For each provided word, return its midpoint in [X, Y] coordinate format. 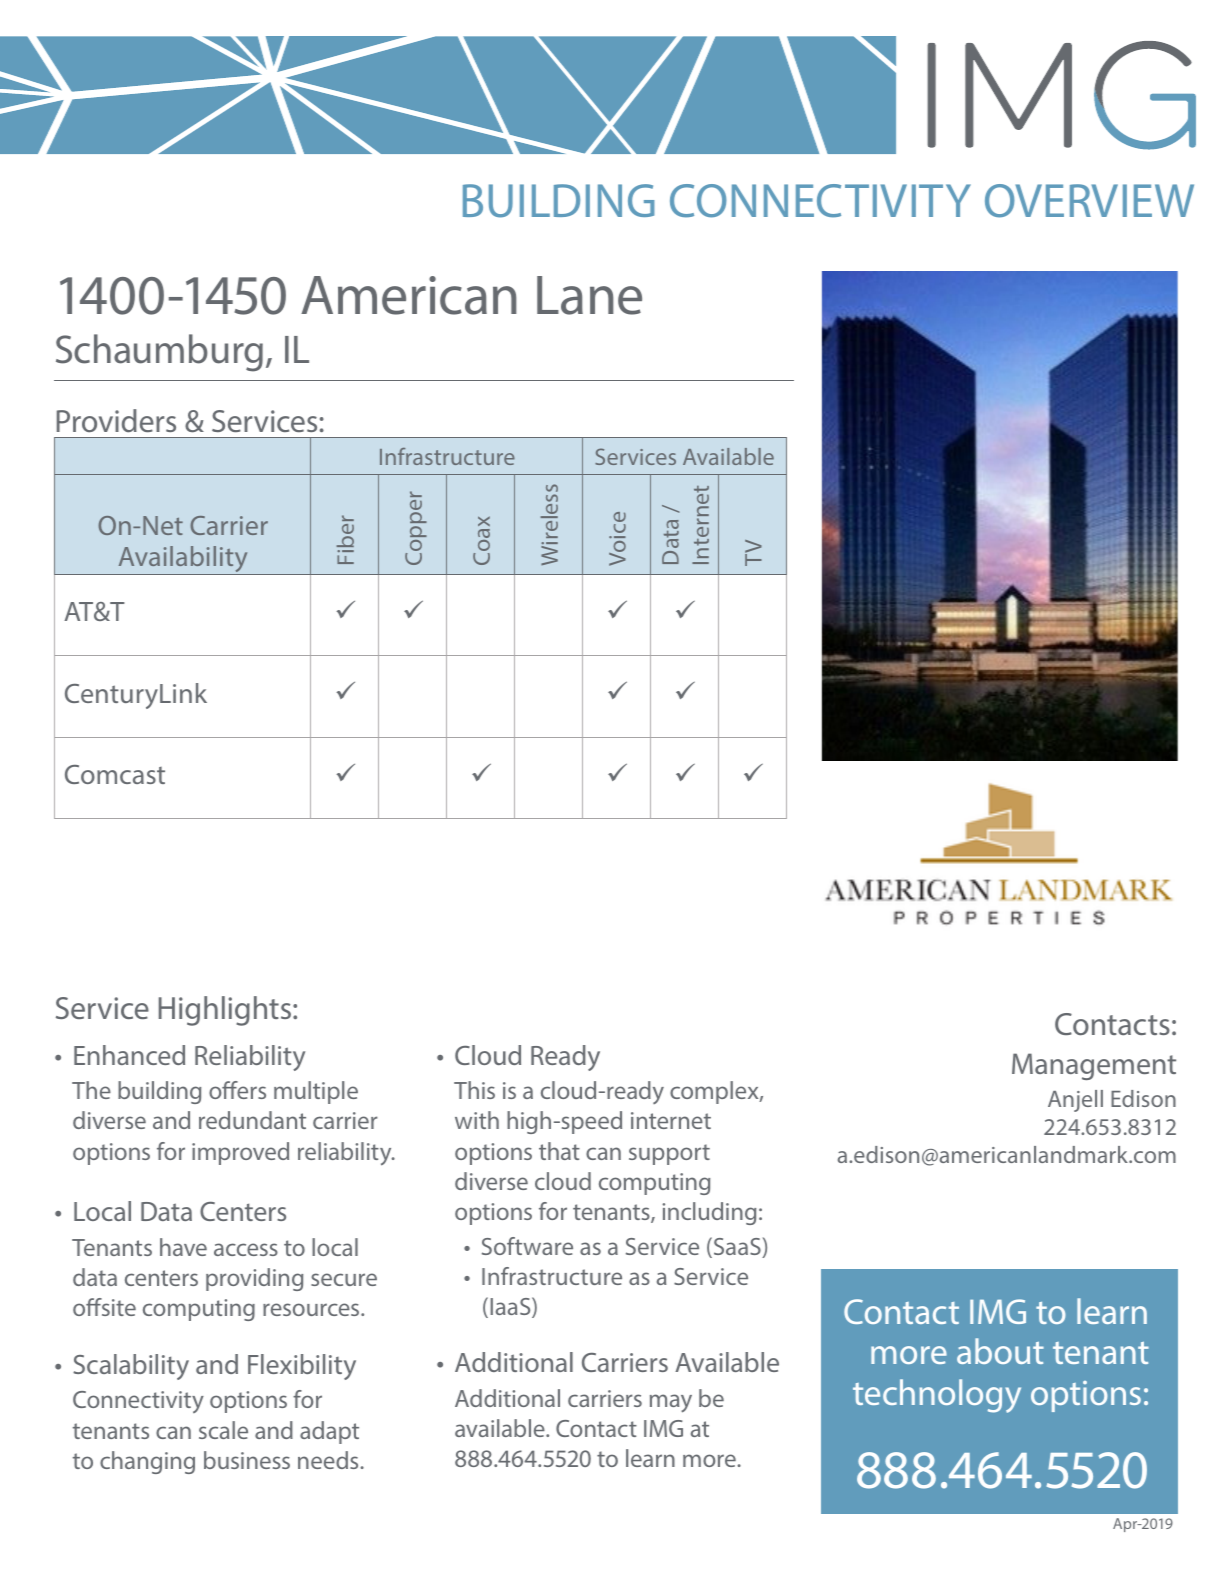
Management [1094, 1066]
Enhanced [129, 1055]
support [669, 1154]
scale [223, 1430]
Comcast [115, 774]
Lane [589, 295]
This [474, 1090]
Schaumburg [159, 353]
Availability [183, 560]
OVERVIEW [1089, 201]
